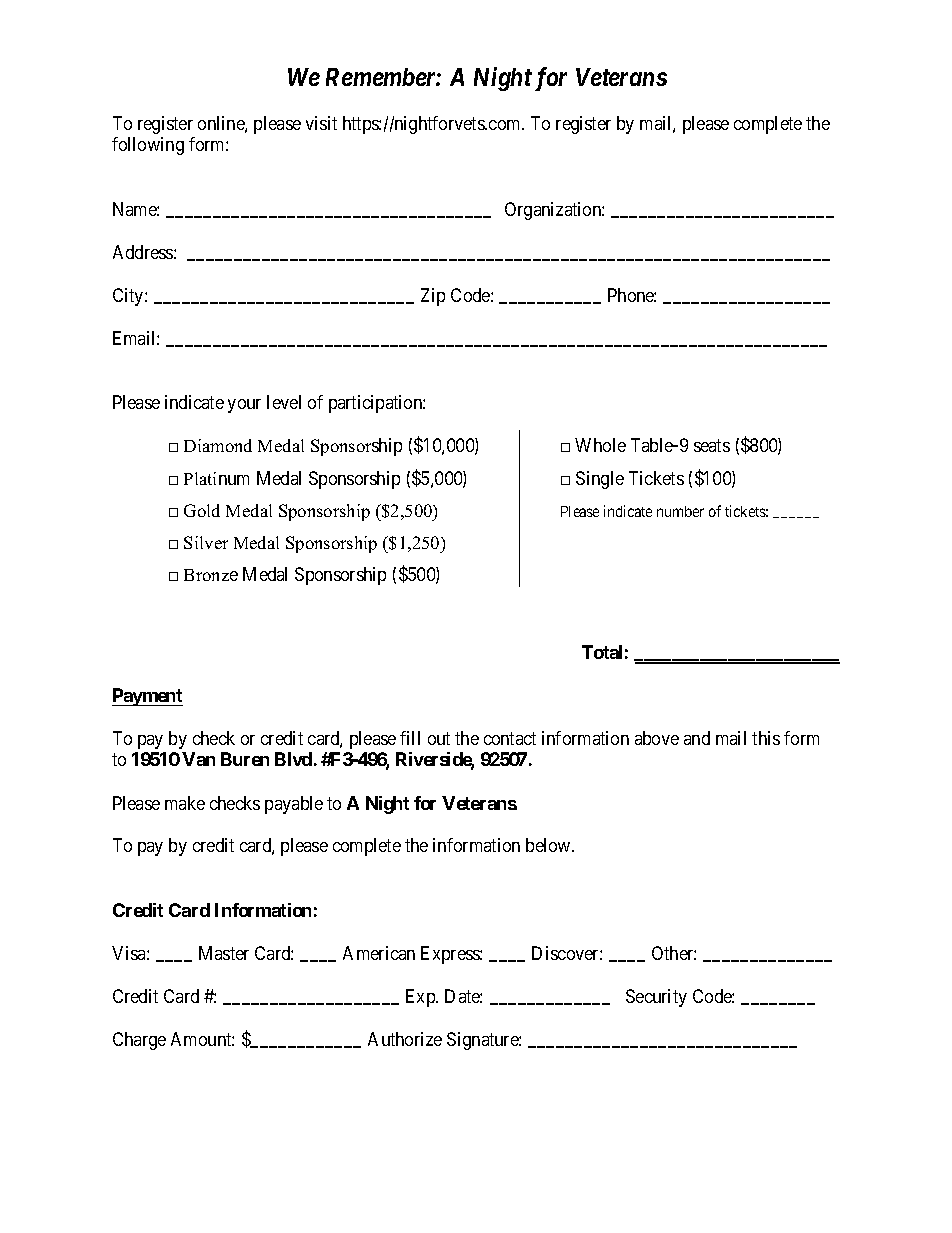 The image size is (952, 1233). I want to click on and, so click(697, 738).
